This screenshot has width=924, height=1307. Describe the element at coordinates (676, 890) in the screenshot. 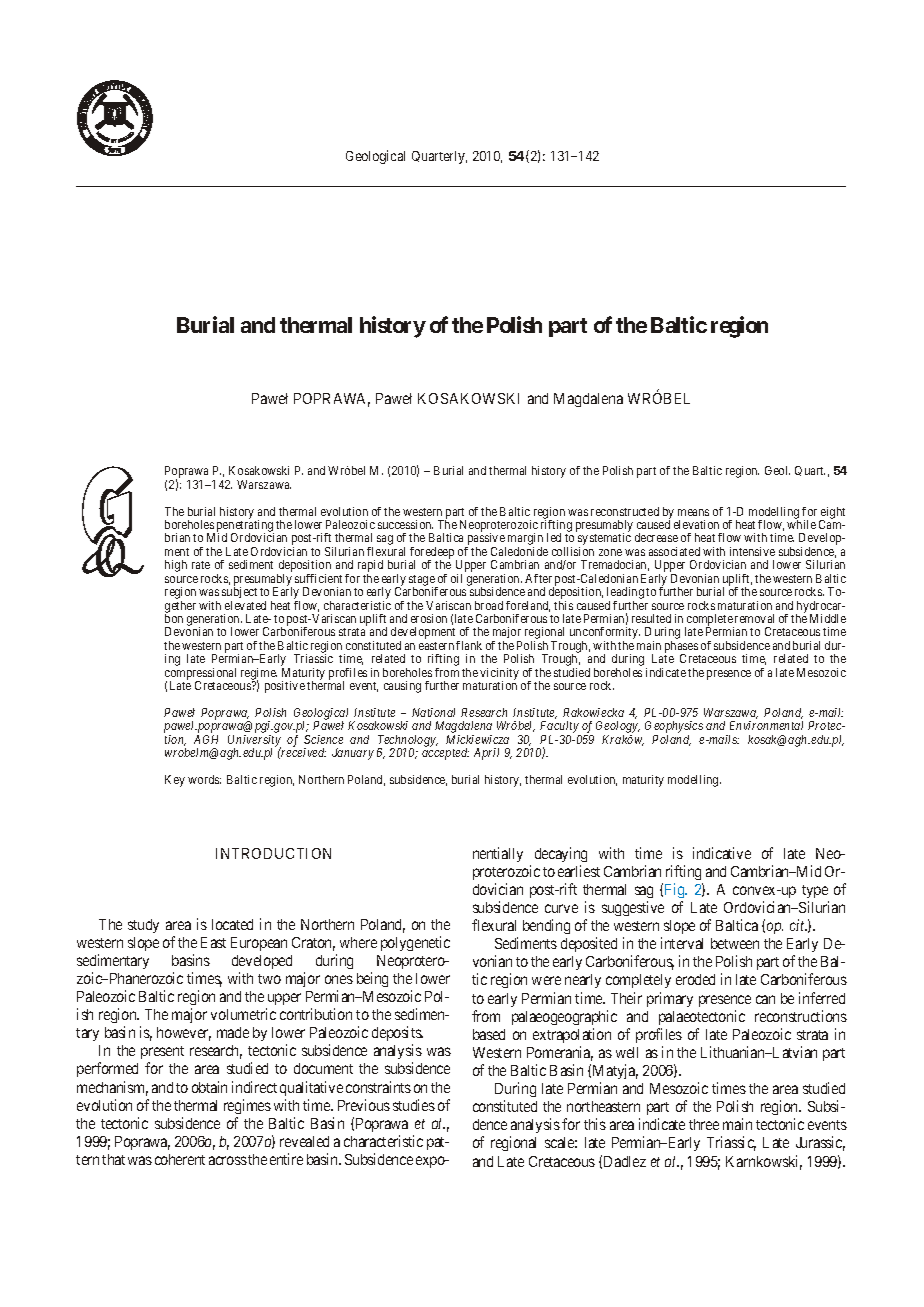

I see `Fig` at that location.
